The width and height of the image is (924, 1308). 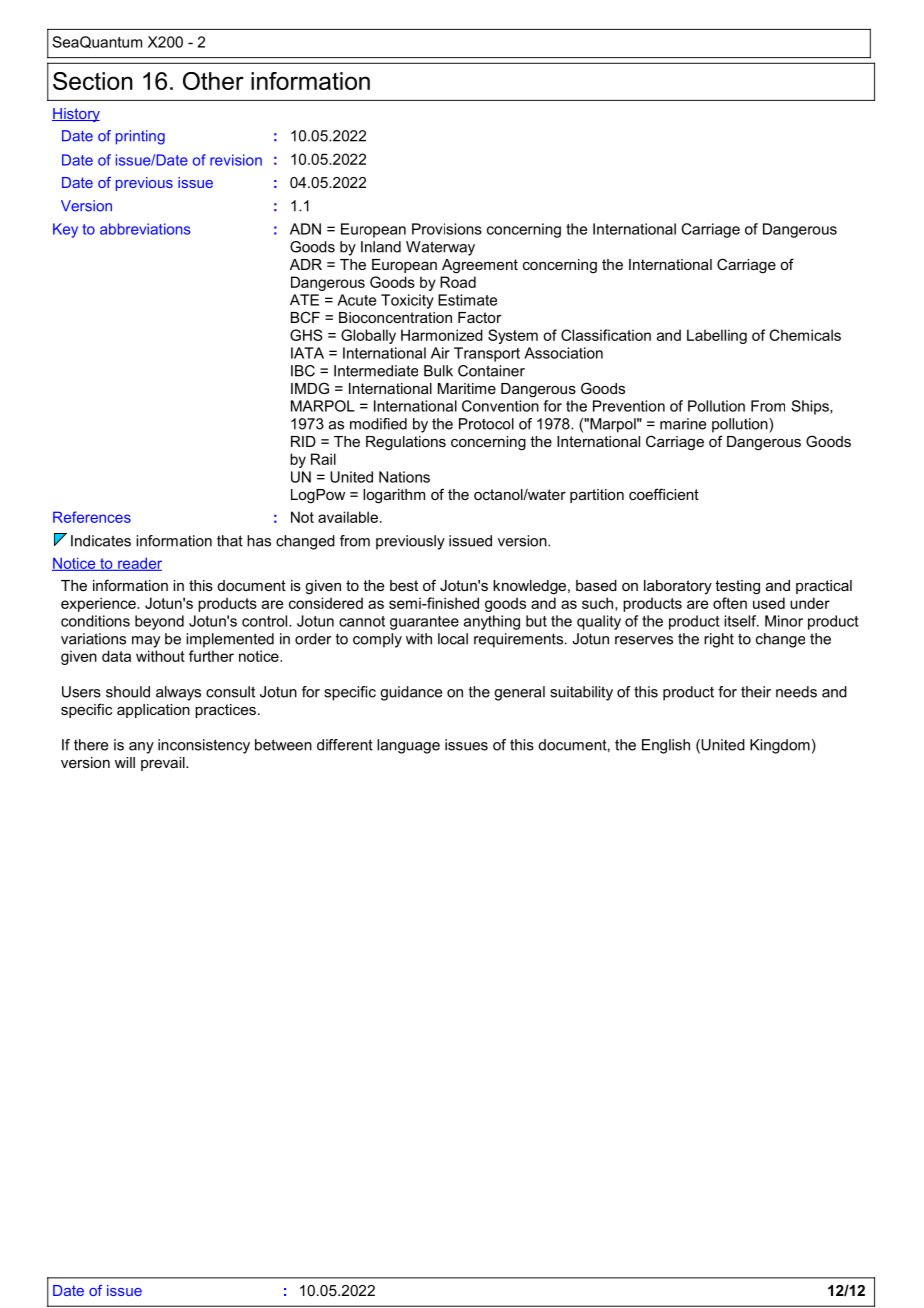 What do you see at coordinates (236, 160) in the image?
I see `revision` at bounding box center [236, 160].
